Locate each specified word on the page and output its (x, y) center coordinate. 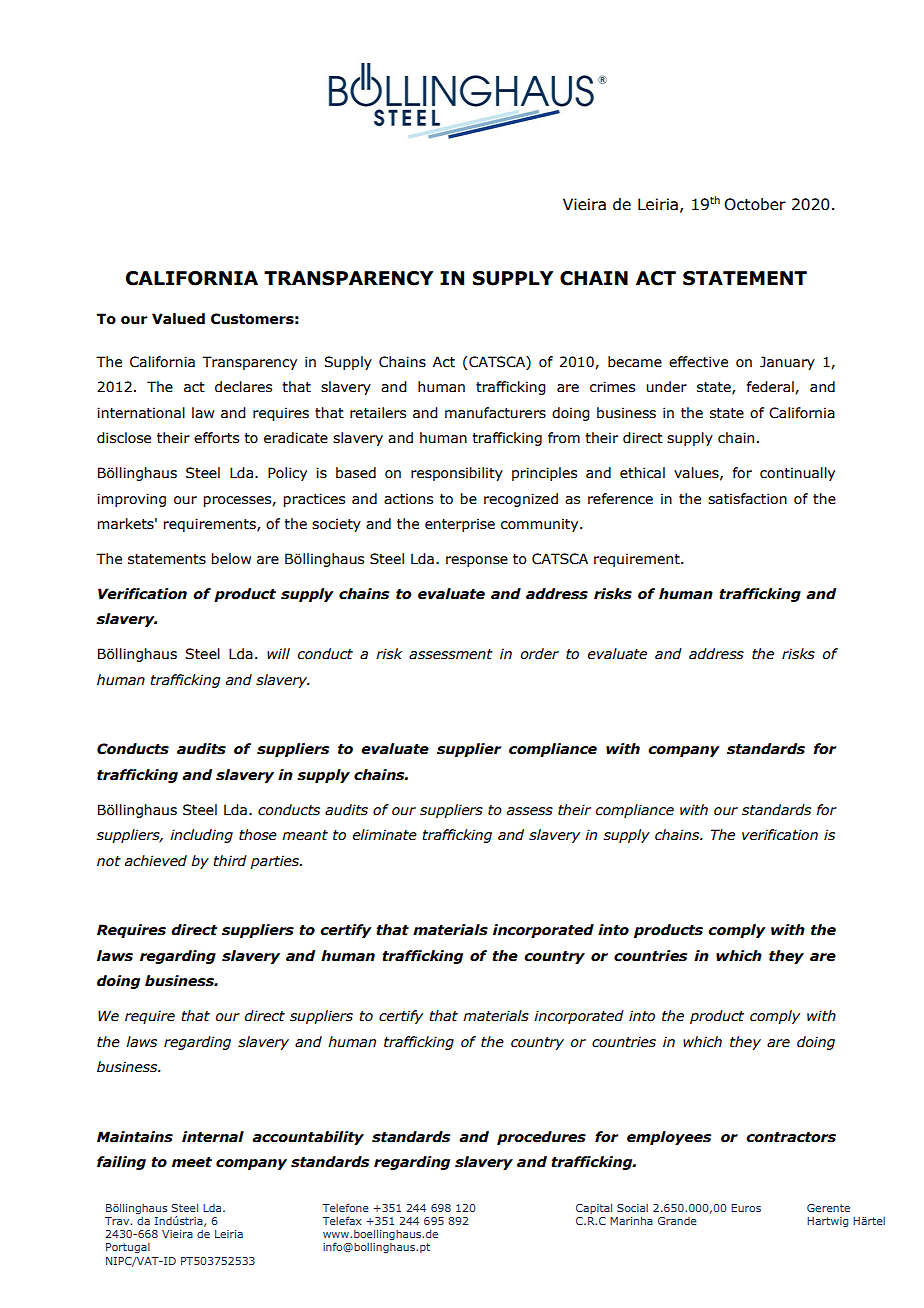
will (278, 653)
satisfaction (747, 499)
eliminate (385, 835)
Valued (178, 319)
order (540, 654)
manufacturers (495, 413)
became (635, 362)
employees (669, 1138)
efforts (216, 438)
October (755, 204)
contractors (791, 1137)
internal (213, 1137)
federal (771, 387)
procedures (541, 1138)
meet (192, 1162)
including (201, 836)
